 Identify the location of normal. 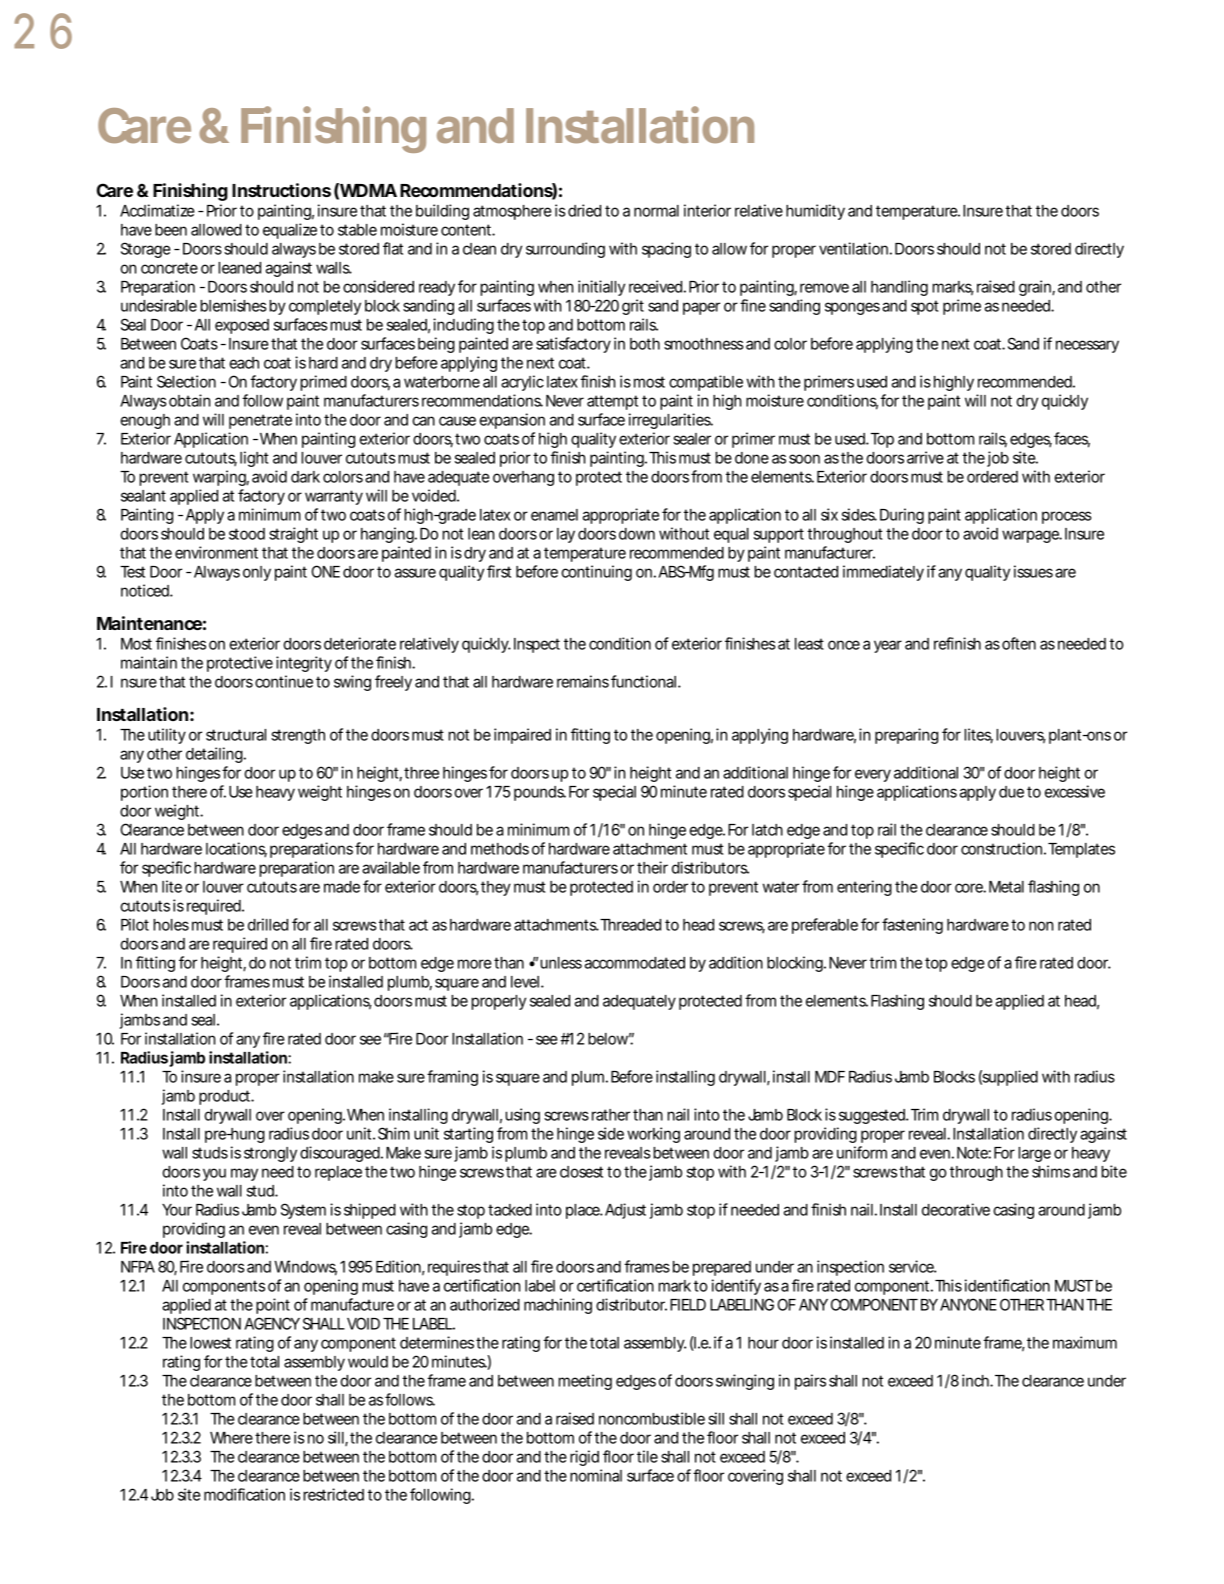
(656, 211).
